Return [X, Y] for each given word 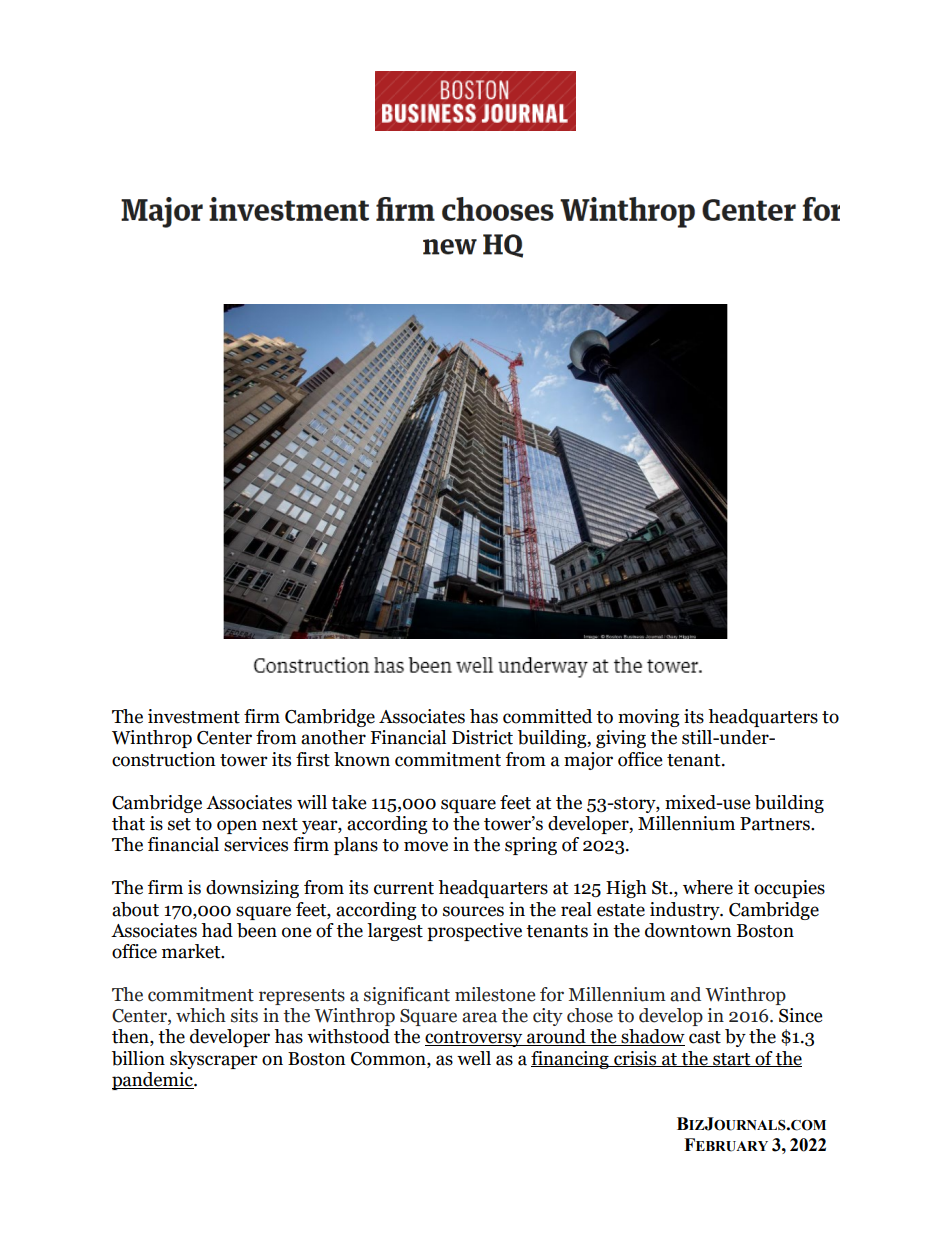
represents [302, 997]
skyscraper [214, 1060]
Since [800, 1015]
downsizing [252, 889]
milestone [495, 994]
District [482, 737]
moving [649, 718]
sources [473, 911]
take [348, 802]
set [179, 824]
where [708, 887]
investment [194, 716]
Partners [776, 824]
